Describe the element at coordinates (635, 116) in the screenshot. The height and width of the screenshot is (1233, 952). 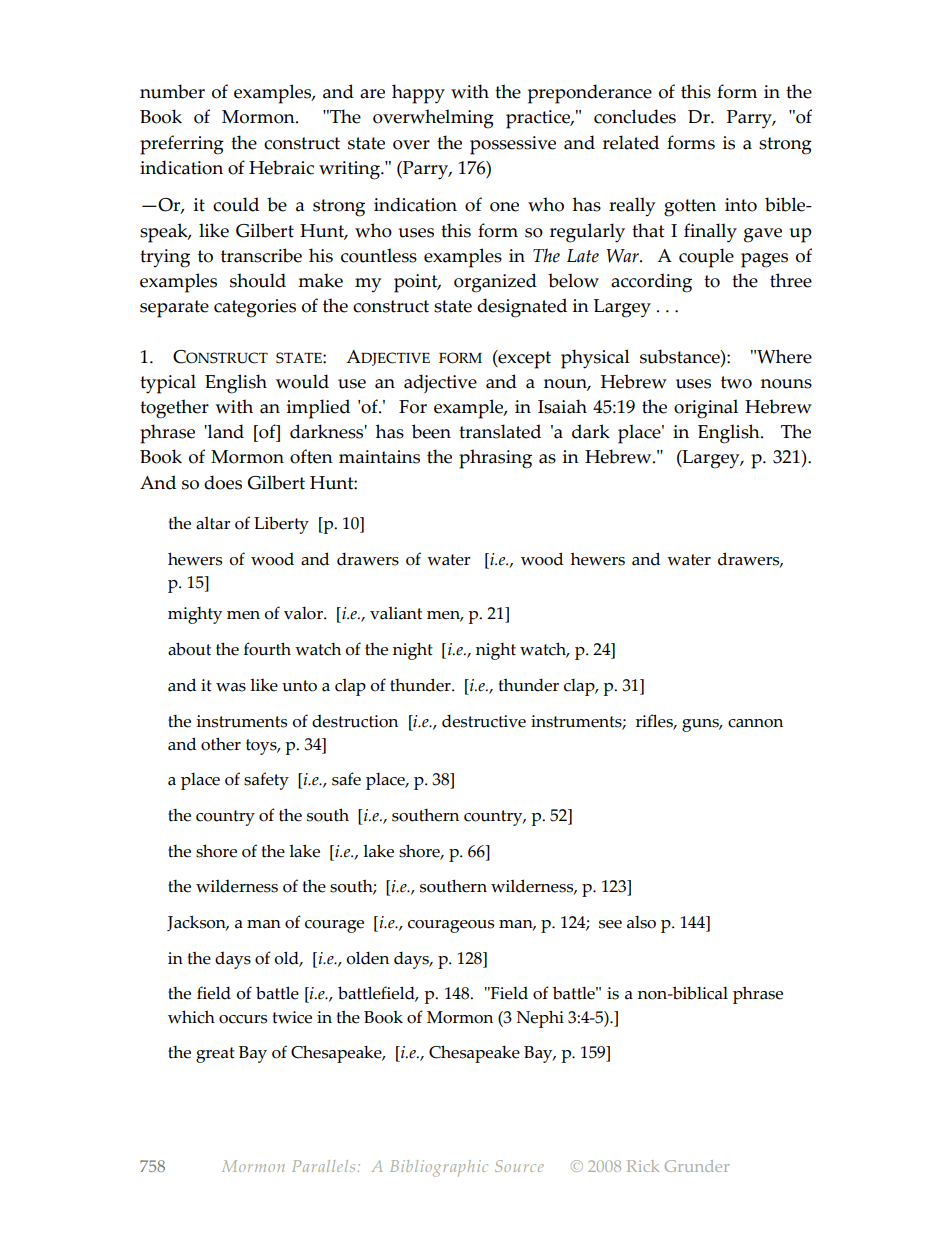
I see `concludes` at that location.
